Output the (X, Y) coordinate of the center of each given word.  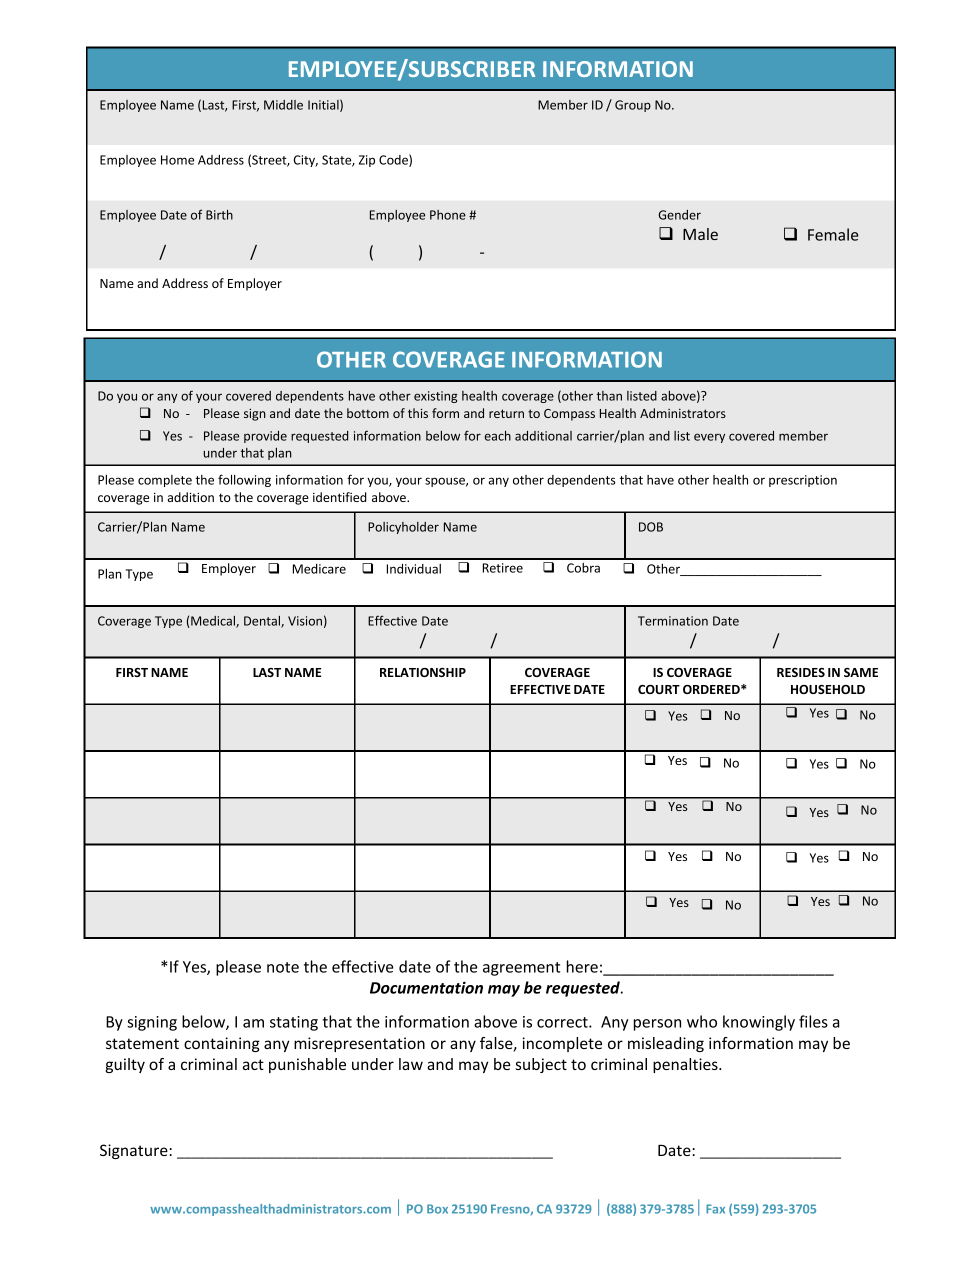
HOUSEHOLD (828, 689)
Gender (679, 215)
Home (177, 160)
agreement (521, 969)
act (253, 1064)
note (283, 967)
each (498, 436)
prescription (803, 481)
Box (437, 1209)
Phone (448, 215)
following (244, 480)
